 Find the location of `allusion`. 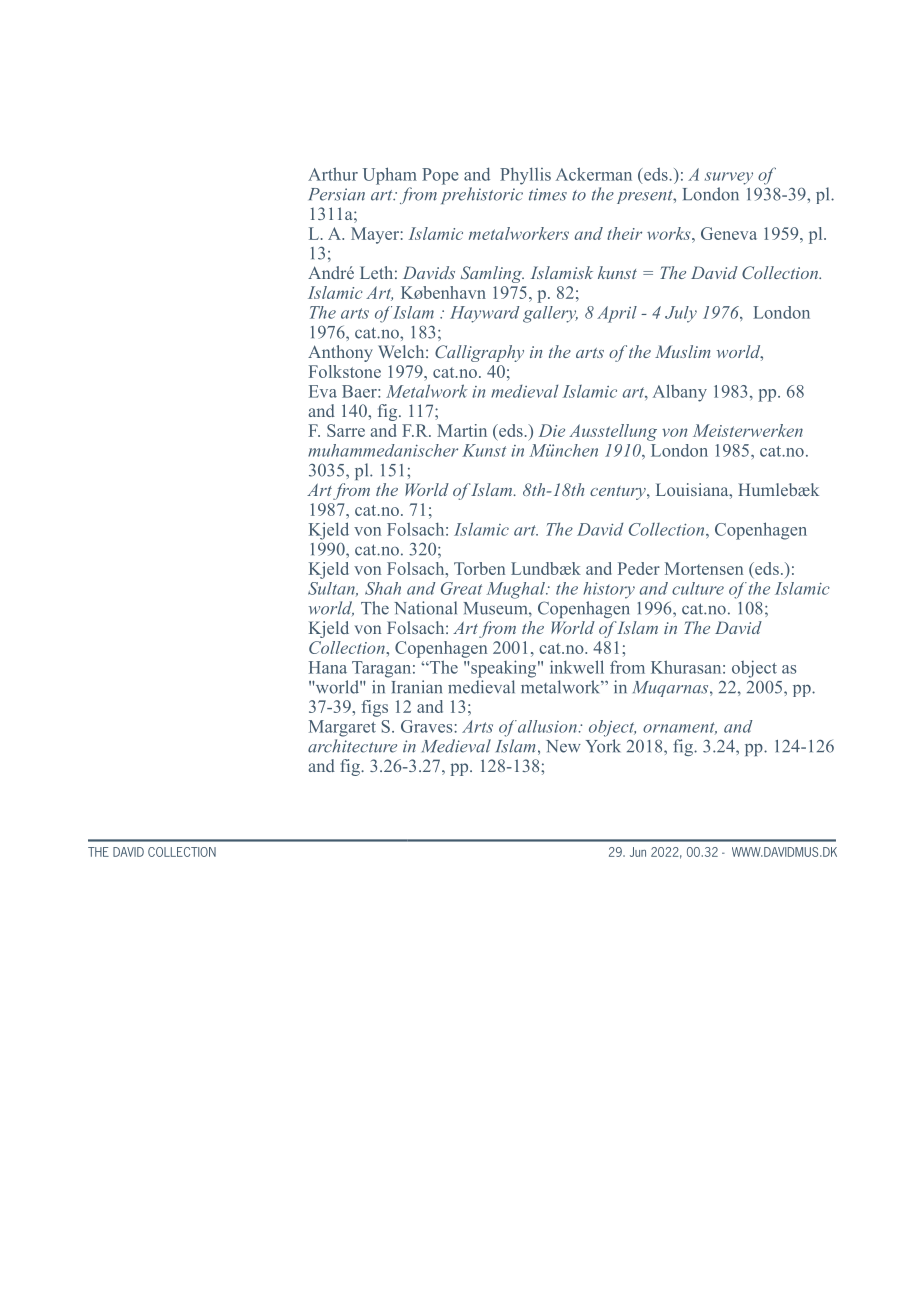

allusion is located at coordinates (547, 726).
